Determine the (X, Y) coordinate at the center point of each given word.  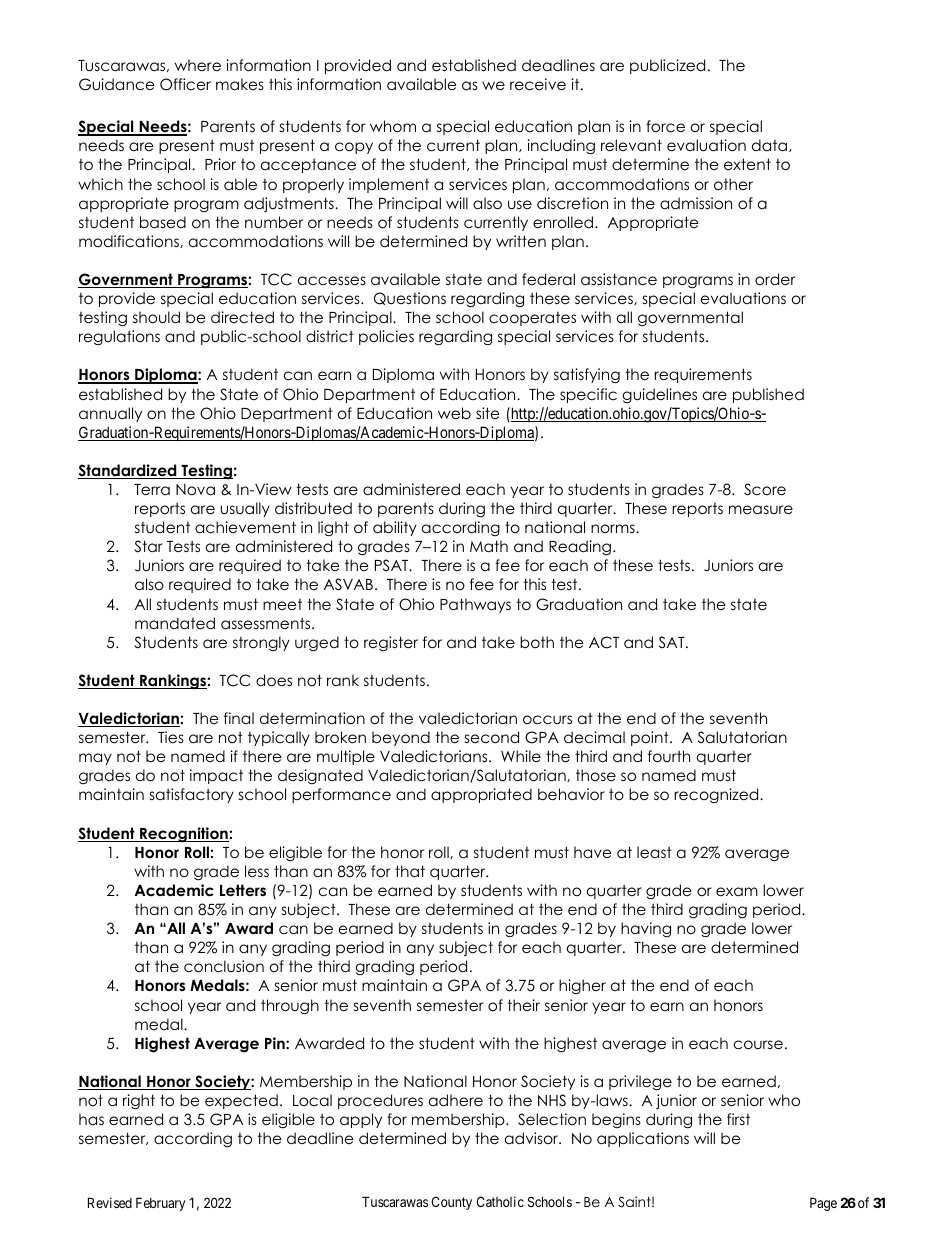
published (768, 395)
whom (393, 126)
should (156, 317)
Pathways (475, 605)
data (771, 145)
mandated (175, 623)
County (451, 1203)
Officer (185, 84)
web (454, 413)
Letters (243, 890)
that (410, 871)
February (160, 1204)
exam (737, 891)
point (651, 738)
